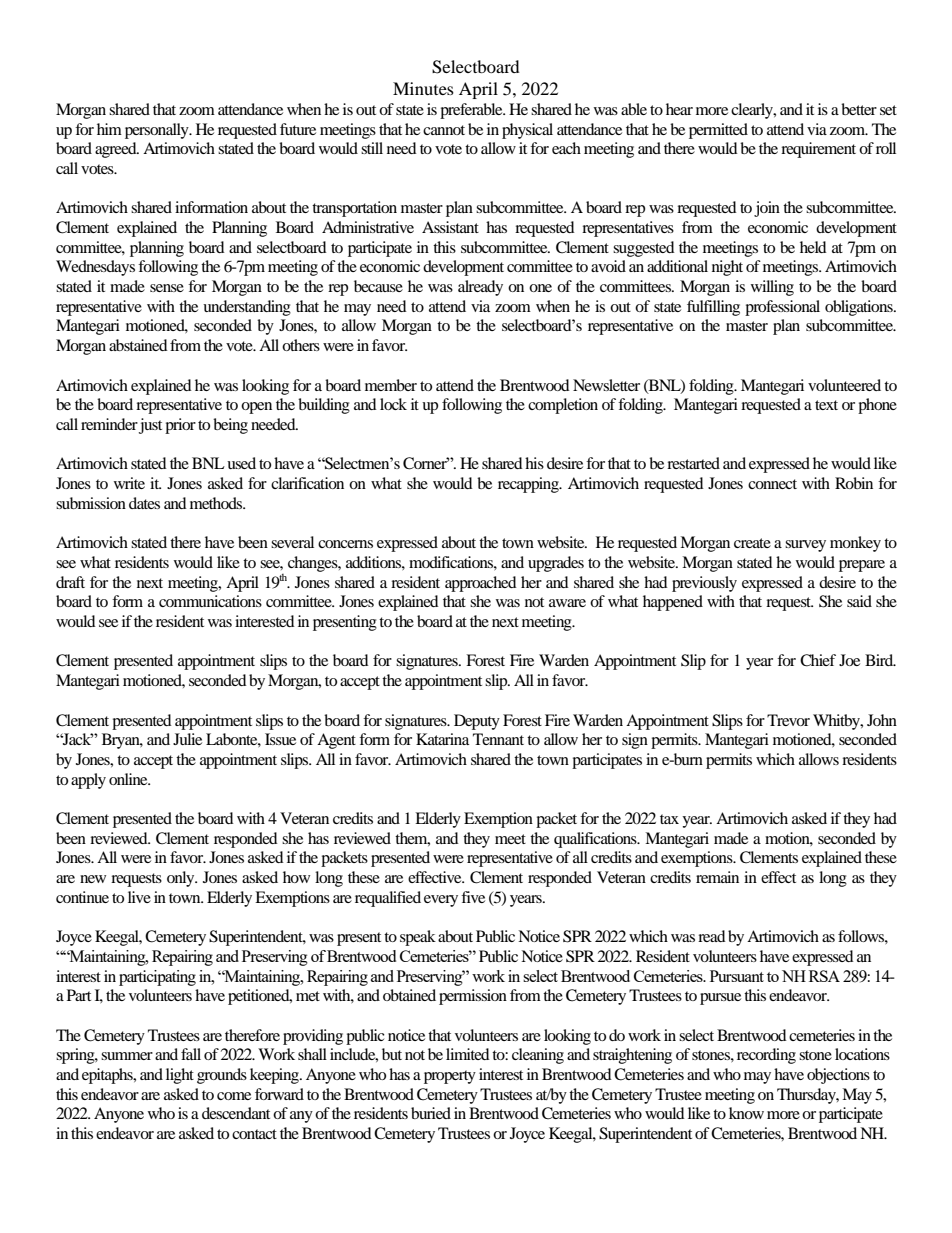 The width and height of the image is (952, 1233). What do you see at coordinates (844, 385) in the image?
I see `volunteered` at bounding box center [844, 385].
